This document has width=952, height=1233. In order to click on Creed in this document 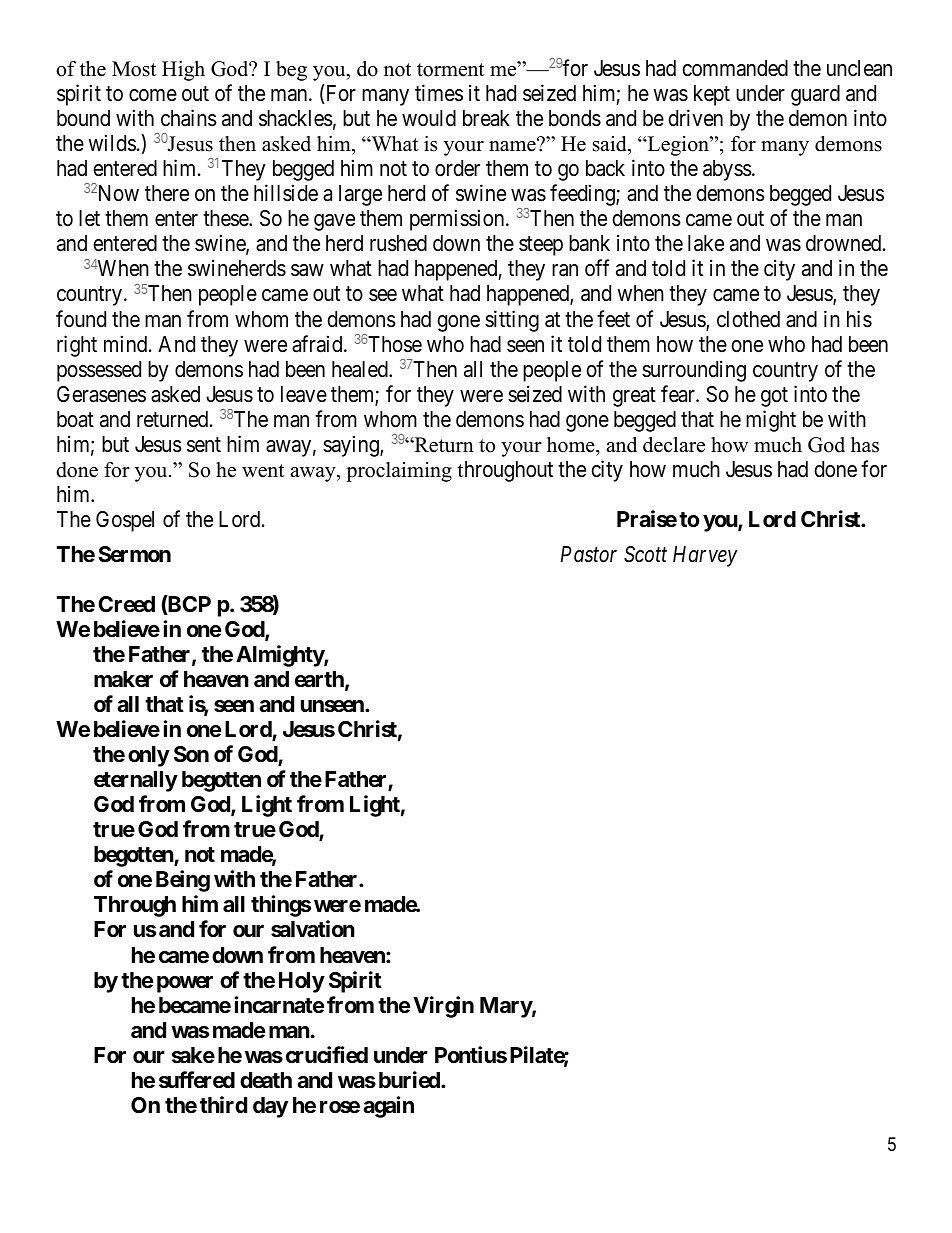, I will do `click(126, 604)`.
